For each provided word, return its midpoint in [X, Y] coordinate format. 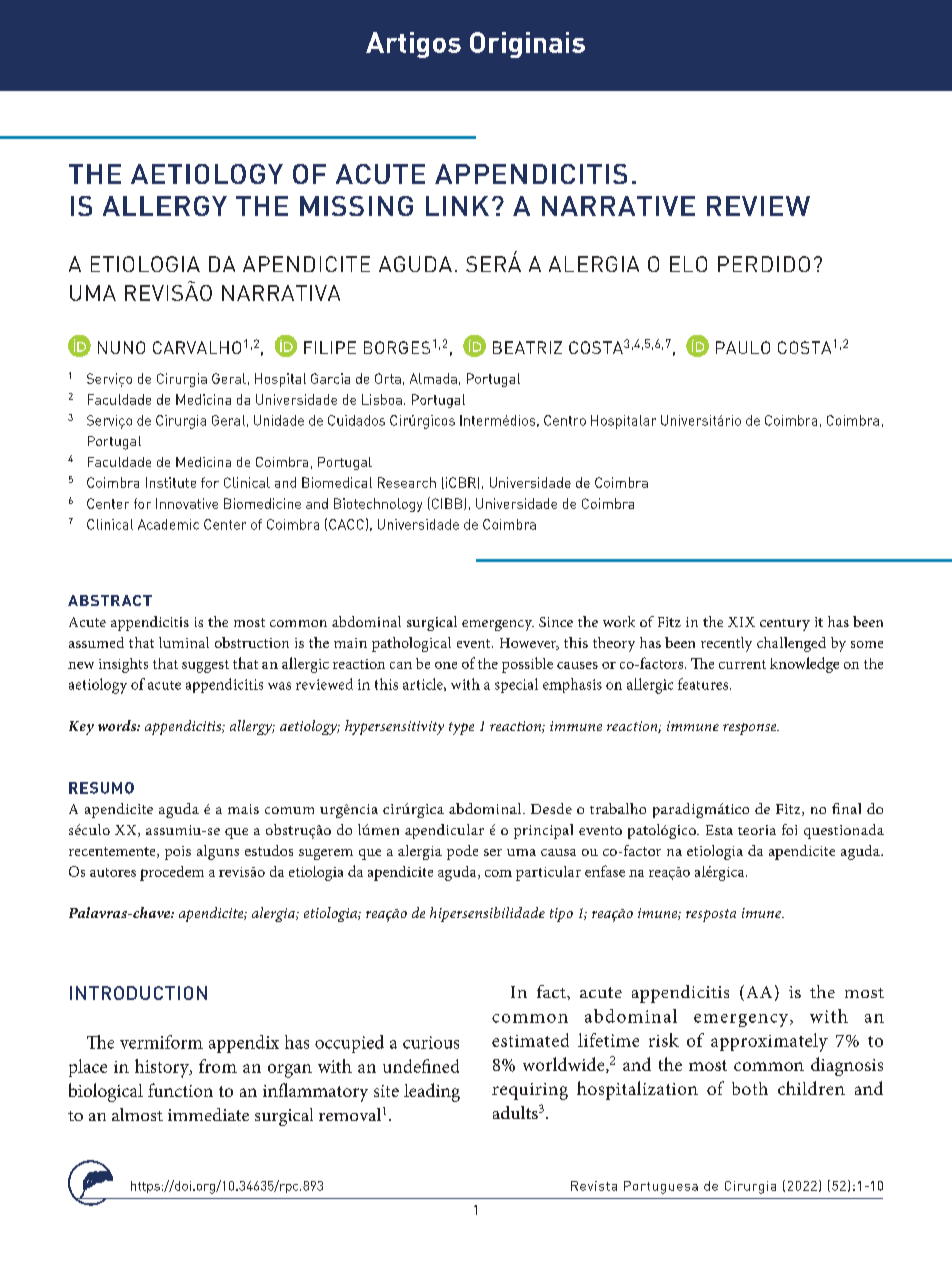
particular [548, 873]
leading [432, 1092]
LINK [457, 206]
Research [407, 482]
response [751, 729]
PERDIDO [764, 264]
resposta [711, 915]
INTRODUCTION [138, 993]
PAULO [743, 347]
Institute [171, 482]
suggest [205, 666]
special [516, 685]
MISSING [356, 206]
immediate [208, 1114]
